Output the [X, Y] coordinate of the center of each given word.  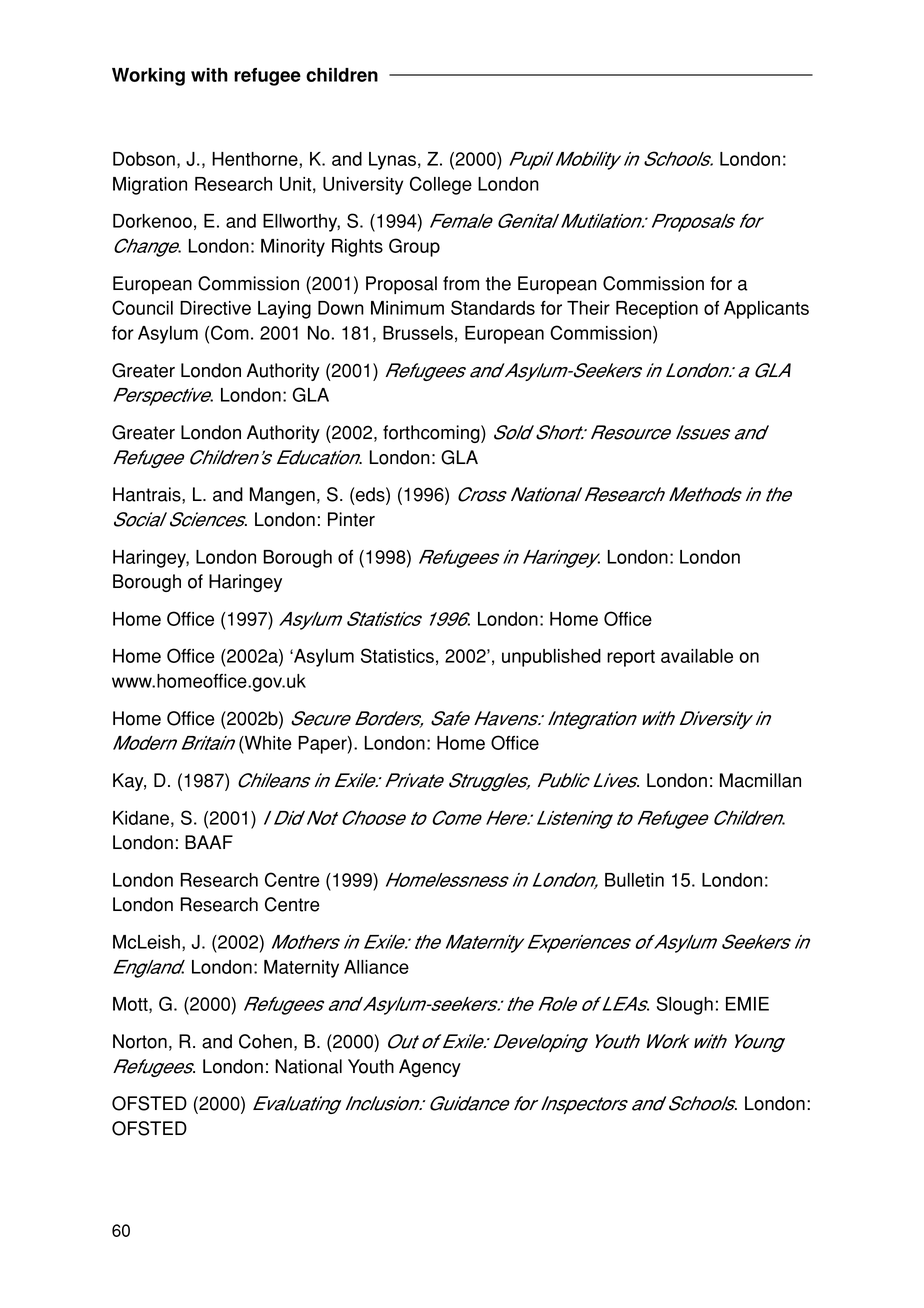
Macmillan [760, 780]
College [441, 185]
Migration [150, 186]
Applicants [766, 310]
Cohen [265, 1041]
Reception [657, 310]
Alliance [376, 967]
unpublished [551, 658]
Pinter [351, 519]
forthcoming [432, 434]
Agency [430, 1068]
